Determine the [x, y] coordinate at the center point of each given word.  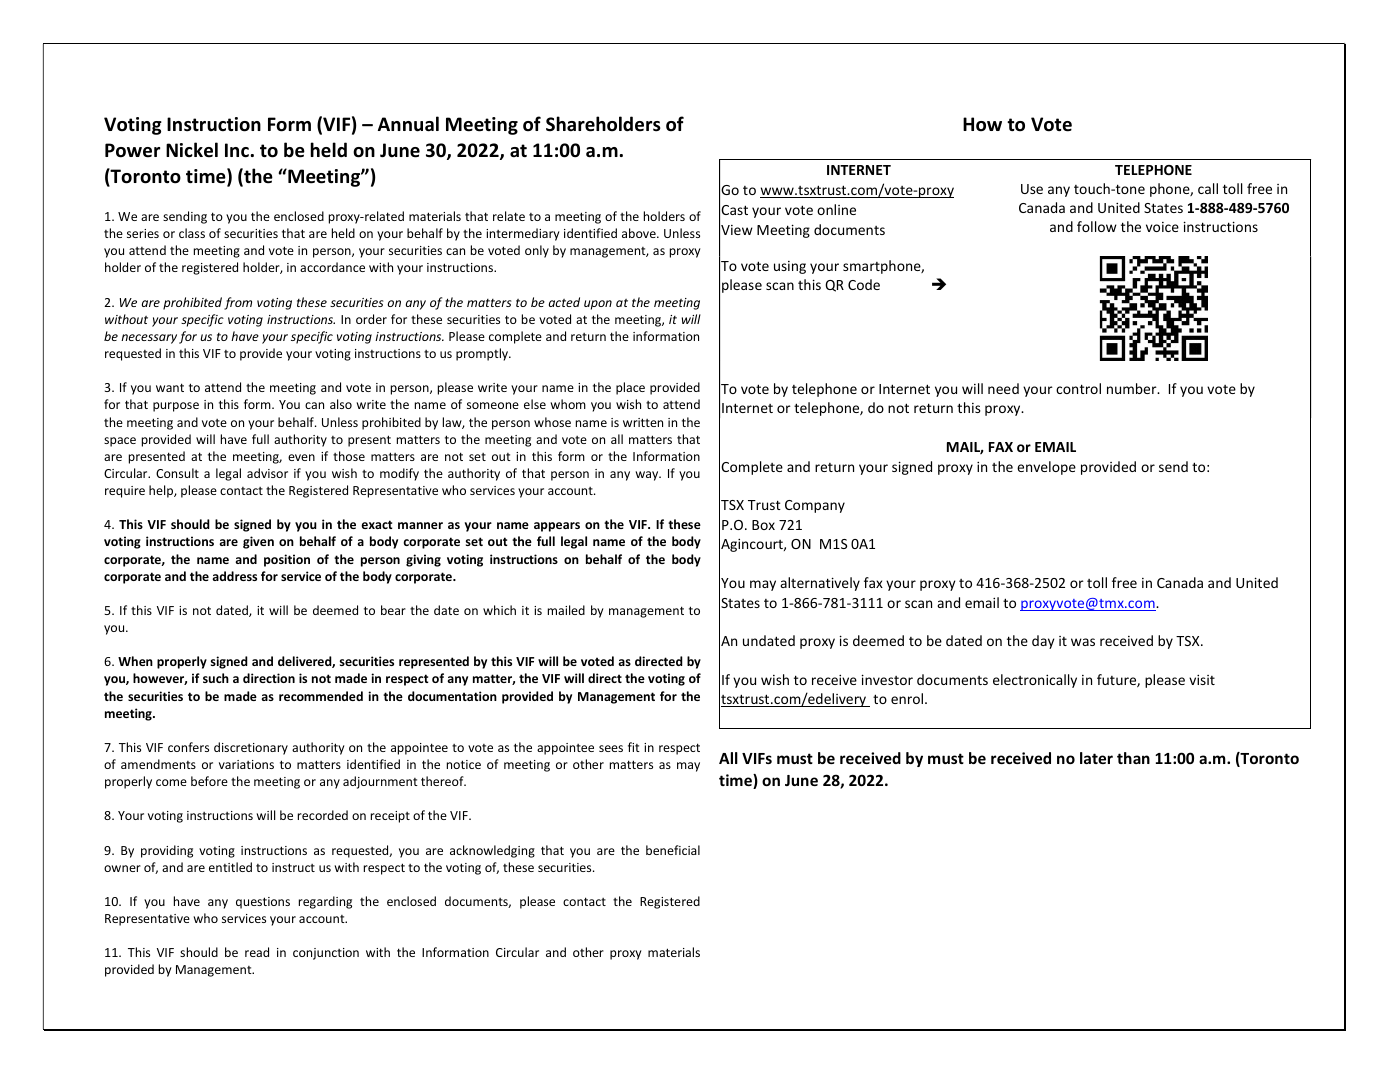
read [257, 952]
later [1096, 758]
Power [132, 150]
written [643, 422]
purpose [176, 407]
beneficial [673, 850]
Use [1032, 189]
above [640, 233]
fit [634, 747]
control [1078, 388]
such [216, 678]
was [1083, 642]
